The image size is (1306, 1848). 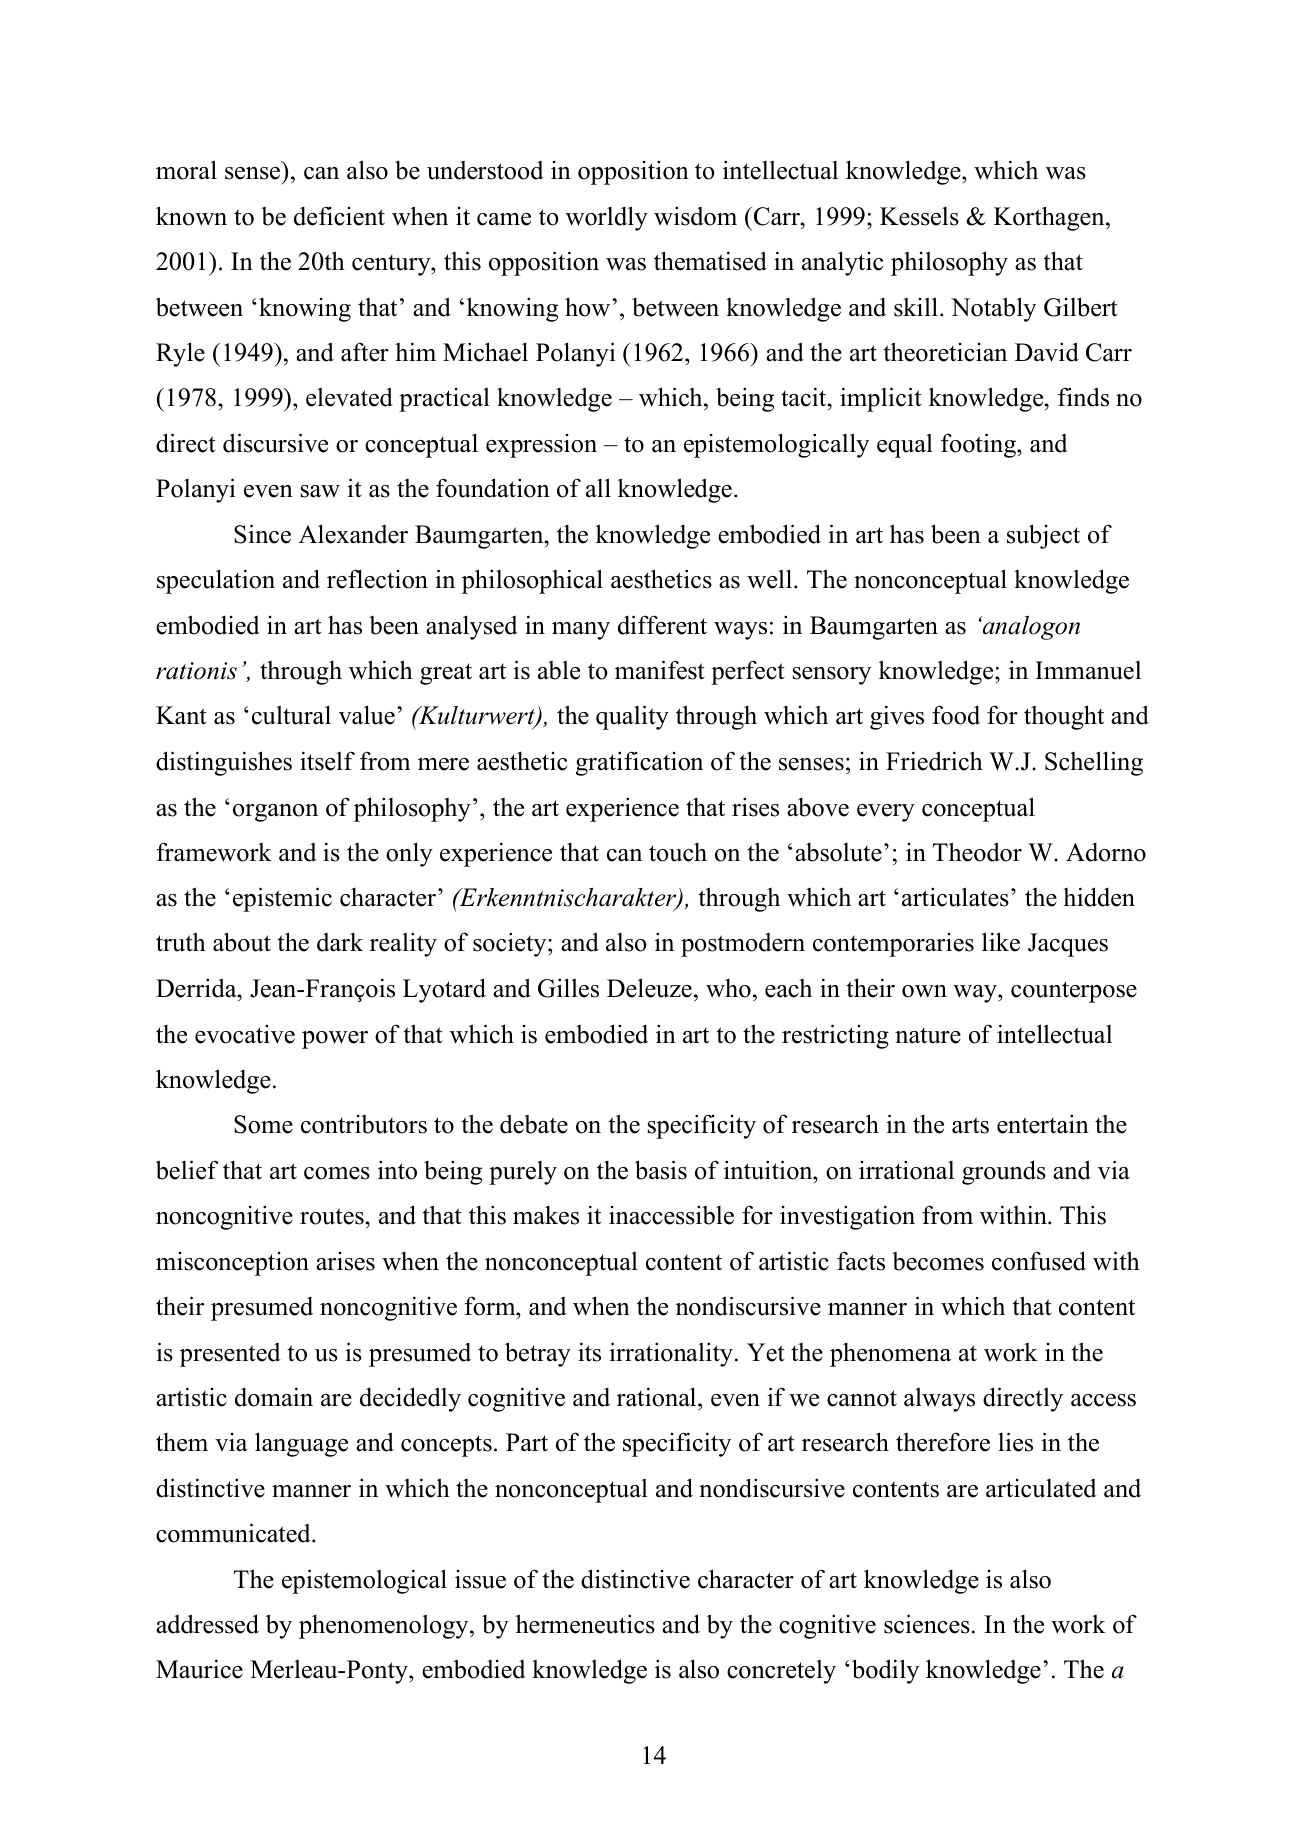 What do you see at coordinates (1001, 942) in the page?
I see `like` at bounding box center [1001, 942].
